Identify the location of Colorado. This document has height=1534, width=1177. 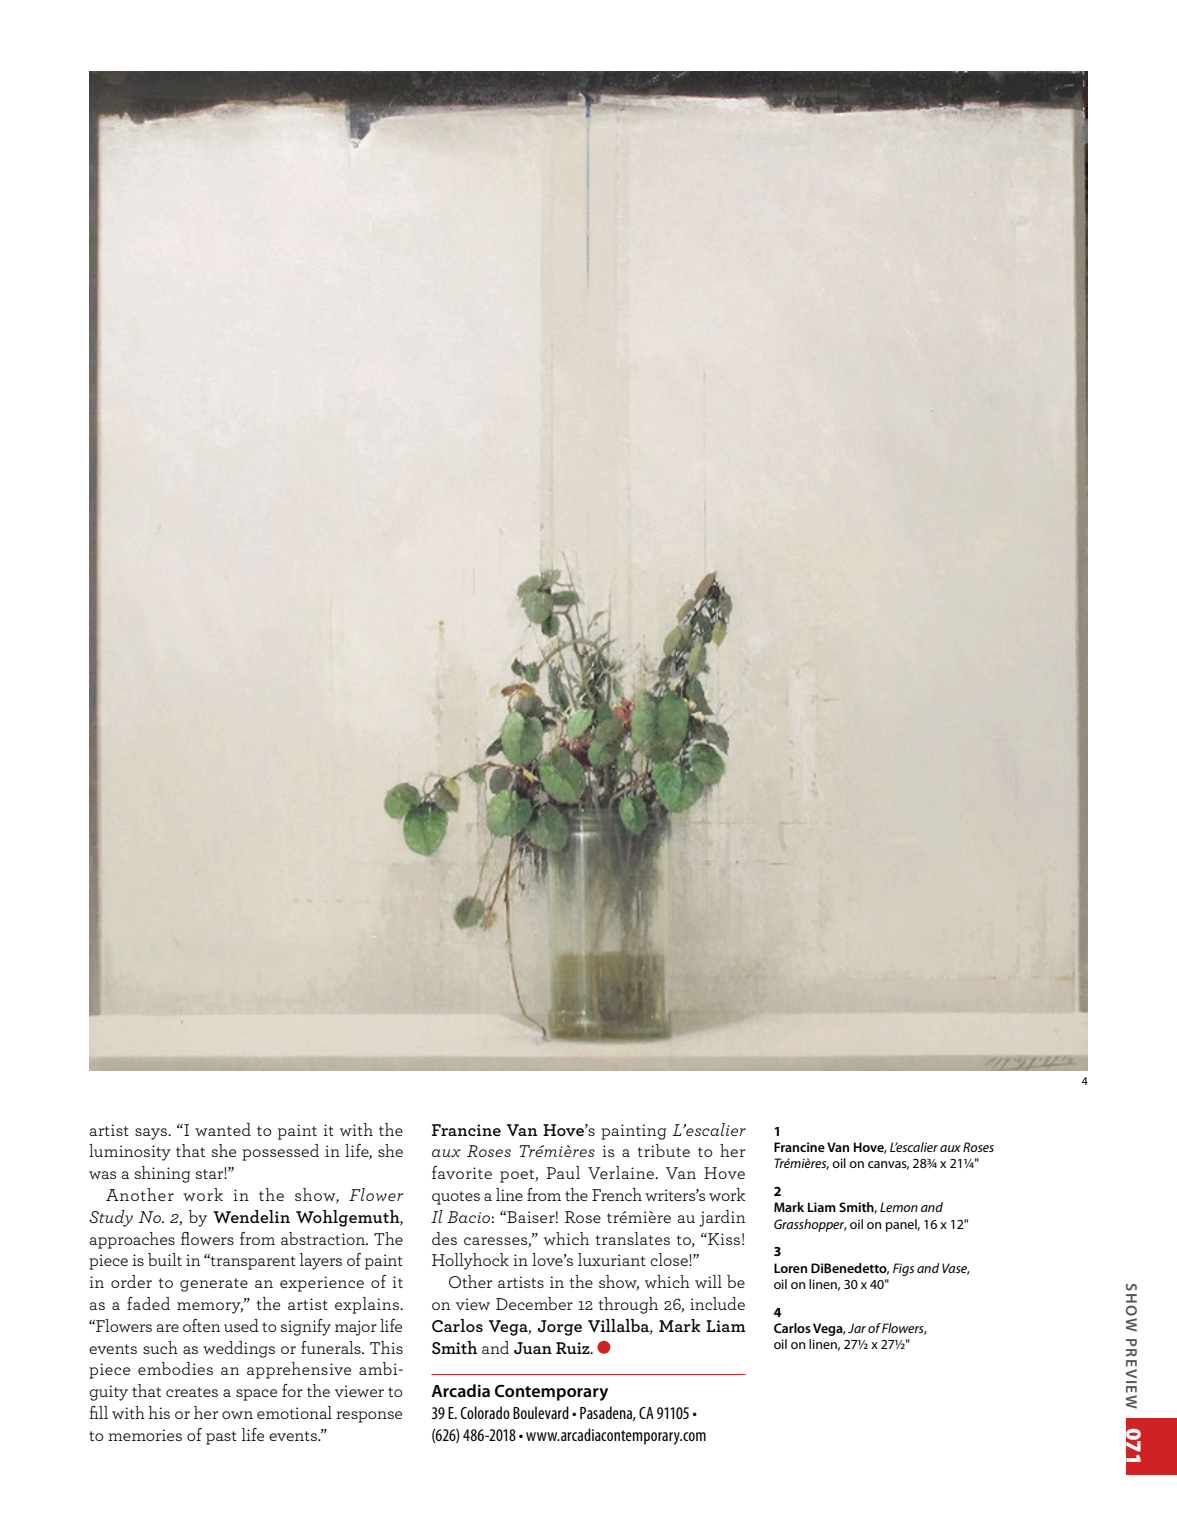
(485, 1412).
